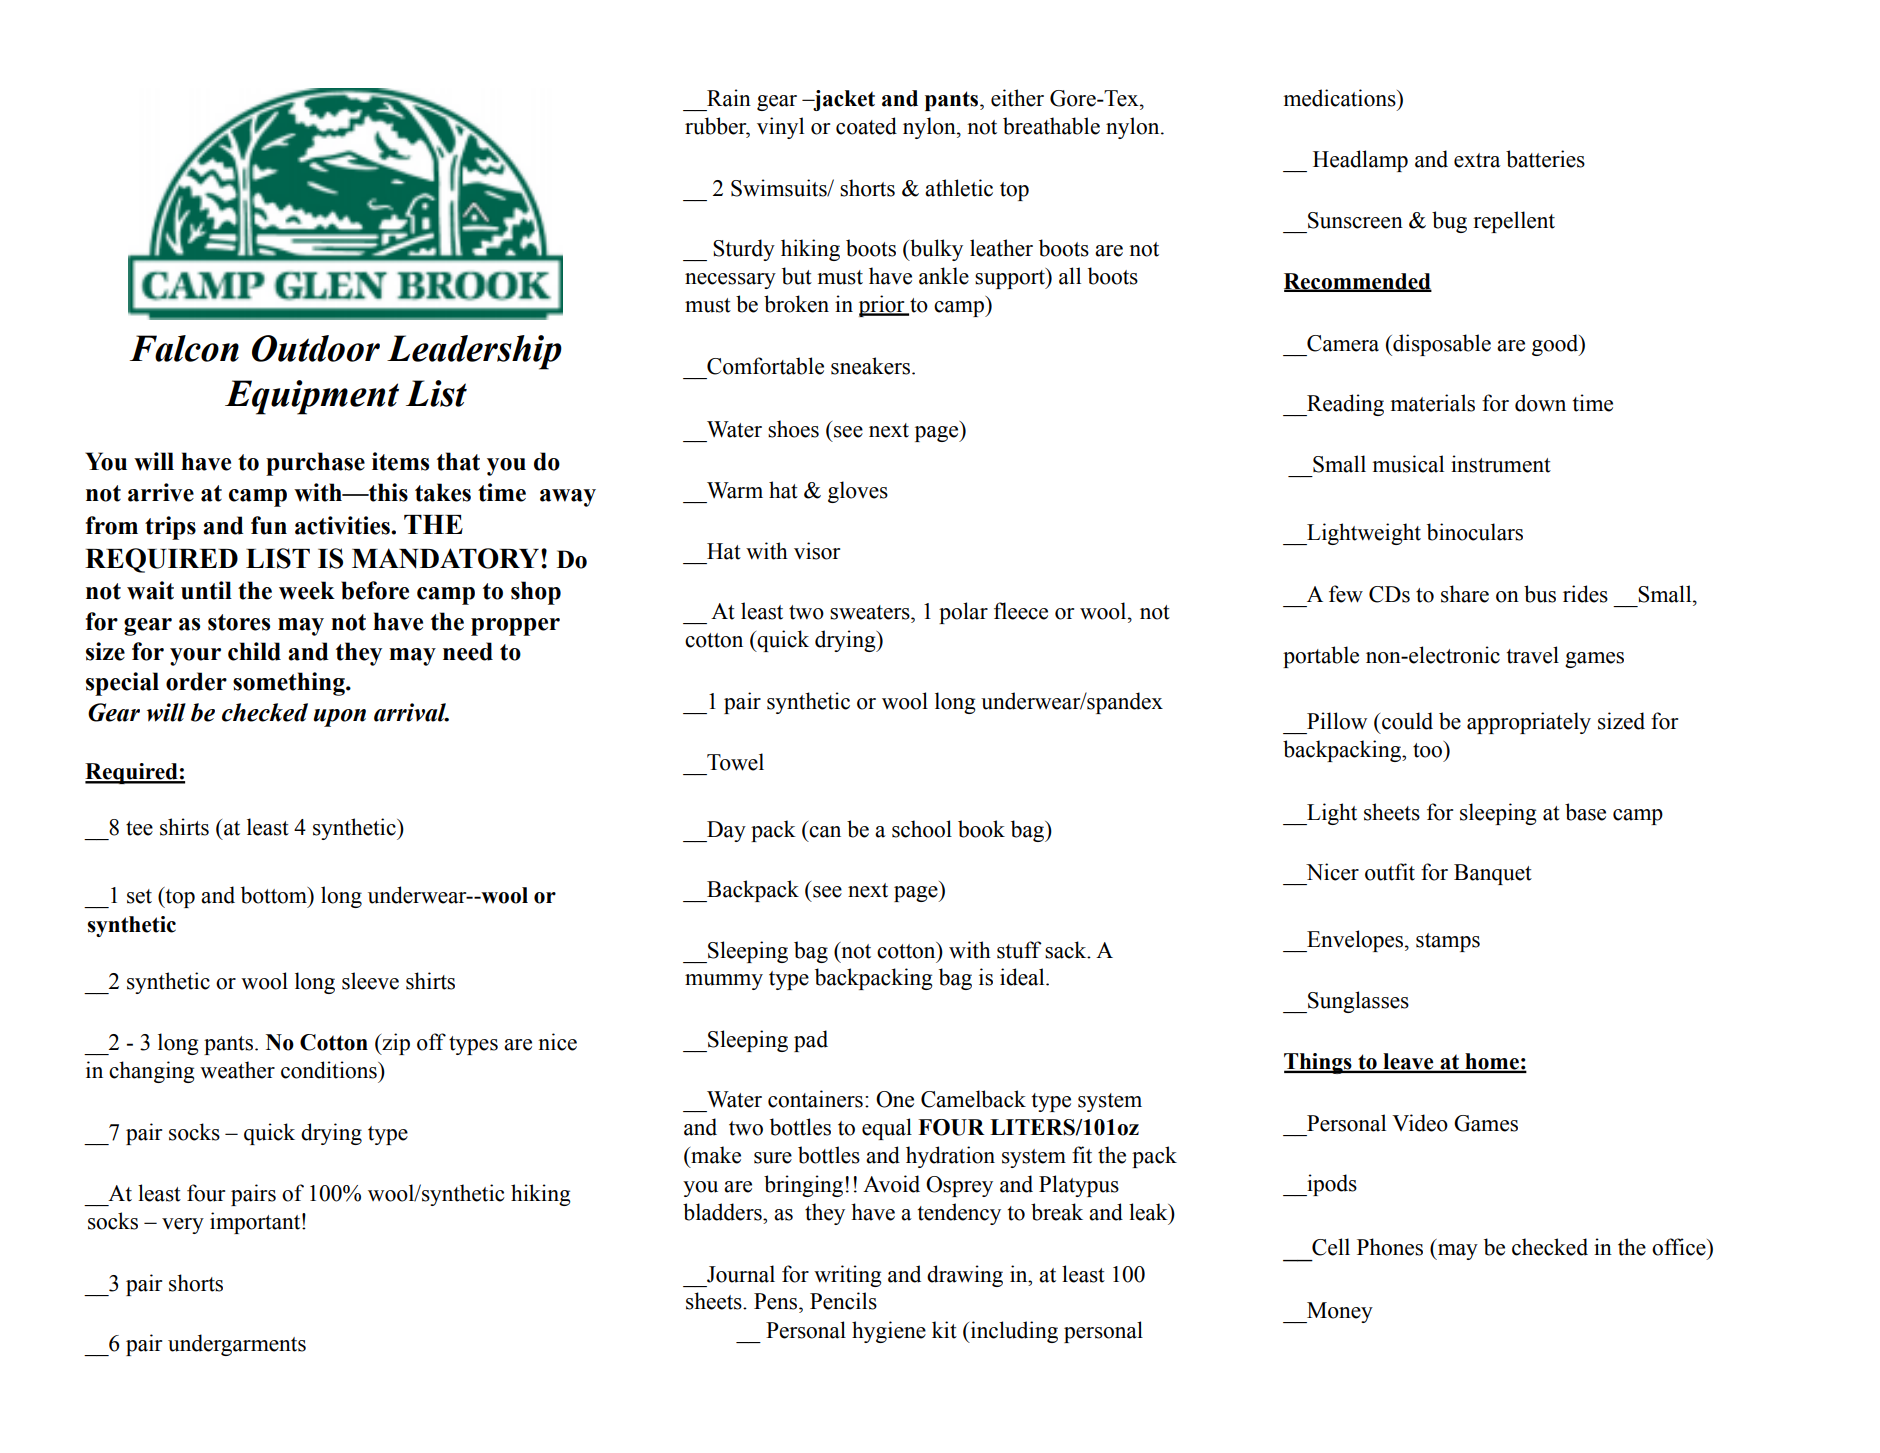 Image resolution: width=1880 pixels, height=1453 pixels. What do you see at coordinates (307, 590) in the screenshot?
I see `week` at bounding box center [307, 590].
